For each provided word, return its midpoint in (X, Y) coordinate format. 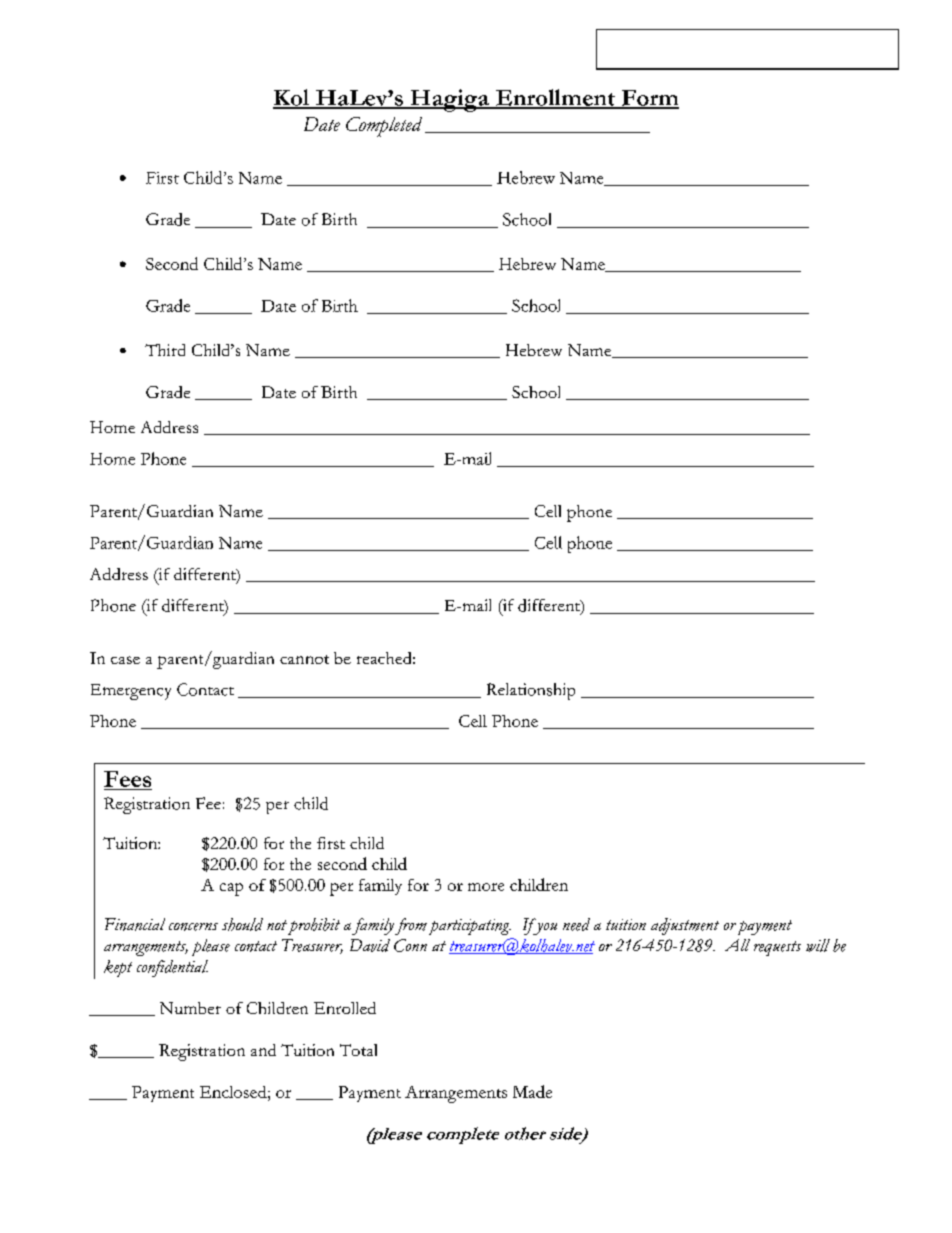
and (263, 1050)
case (125, 660)
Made (532, 1091)
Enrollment (555, 98)
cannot (304, 659)
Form (649, 99)
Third (165, 350)
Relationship (531, 691)
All (737, 945)
